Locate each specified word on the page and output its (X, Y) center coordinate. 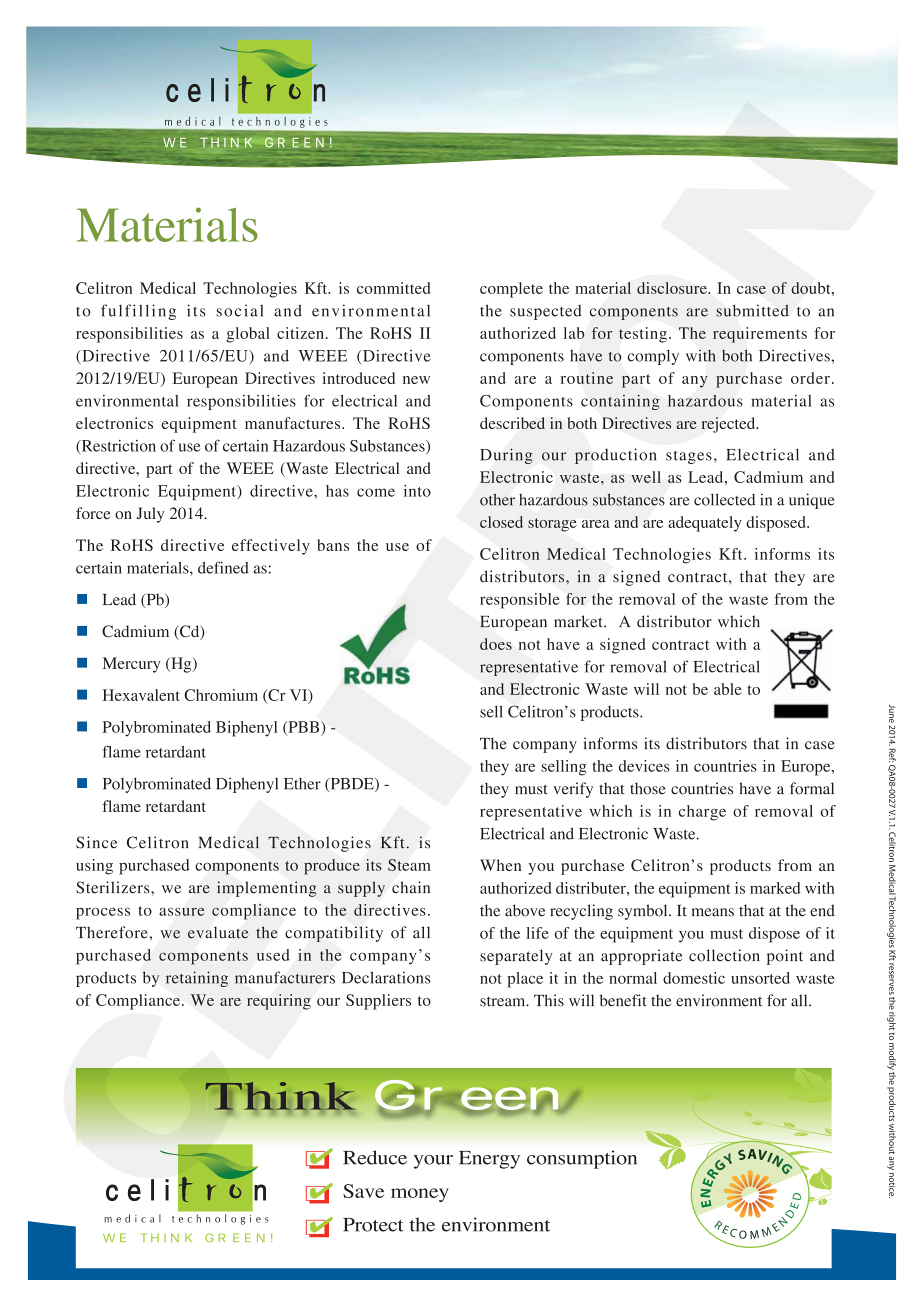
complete (511, 290)
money (420, 1195)
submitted (752, 310)
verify (573, 790)
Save (363, 1191)
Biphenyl (246, 729)
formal (812, 788)
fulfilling (138, 312)
